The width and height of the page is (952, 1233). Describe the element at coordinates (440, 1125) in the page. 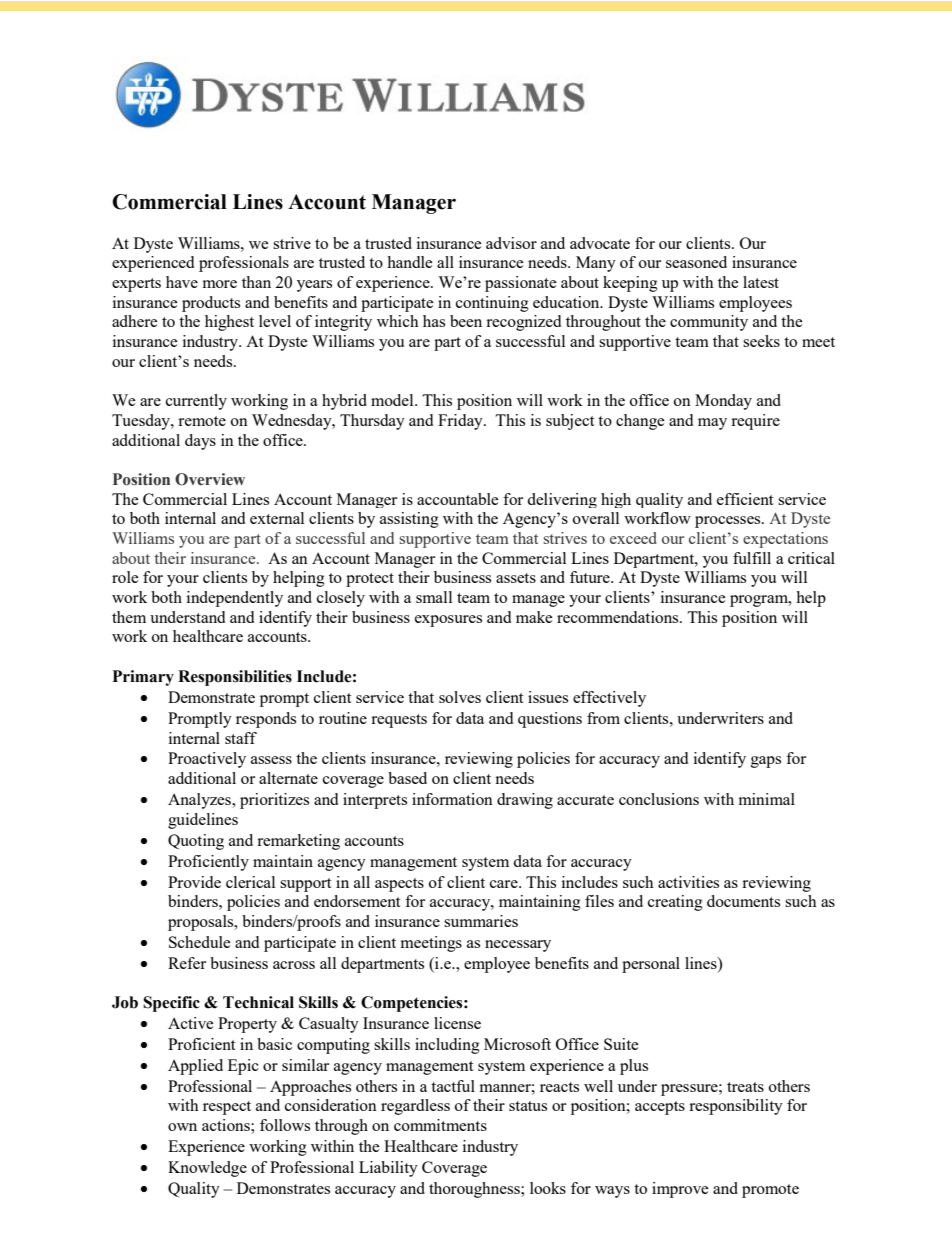

I see `commitments` at that location.
